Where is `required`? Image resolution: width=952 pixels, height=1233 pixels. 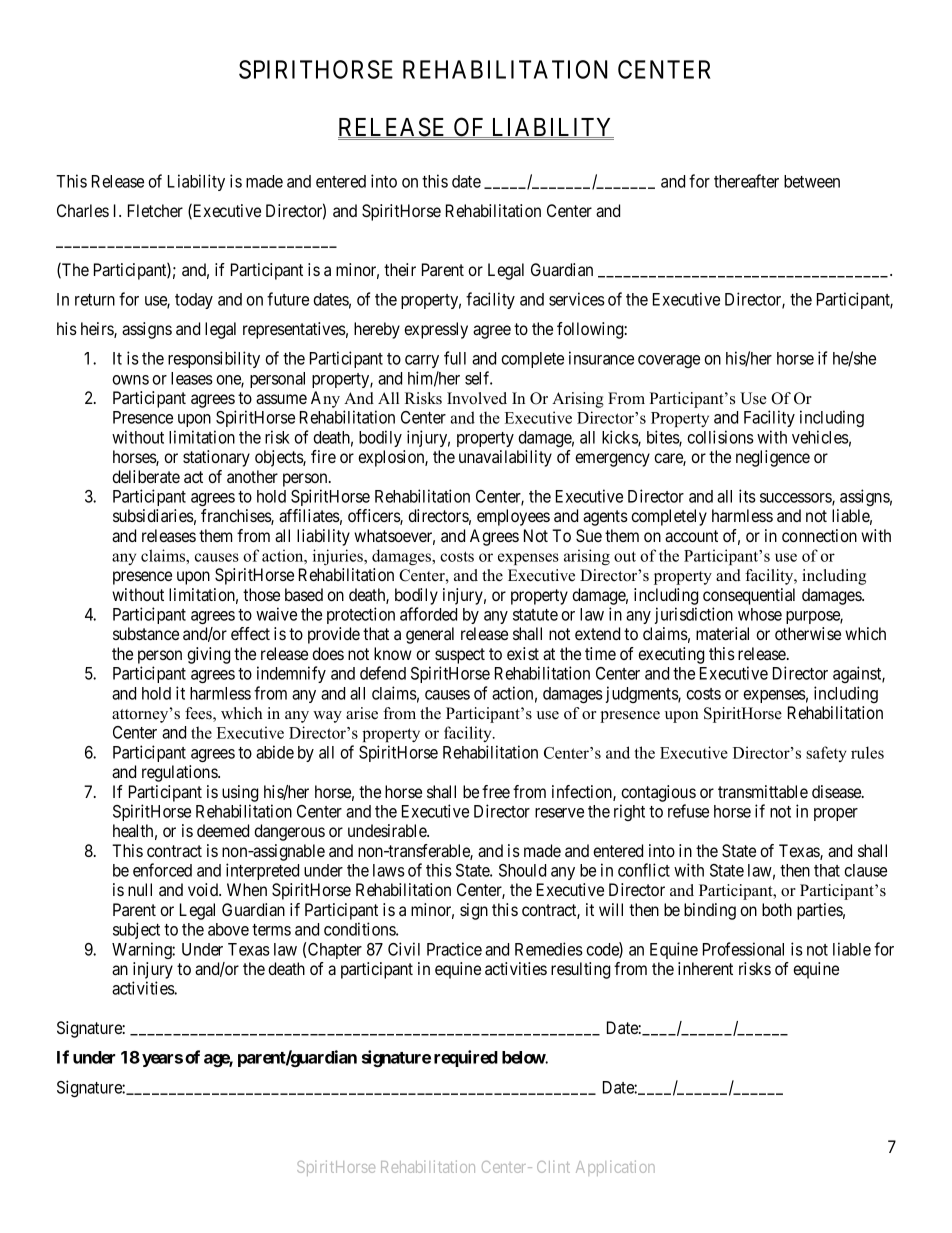
required is located at coordinates (466, 1058).
